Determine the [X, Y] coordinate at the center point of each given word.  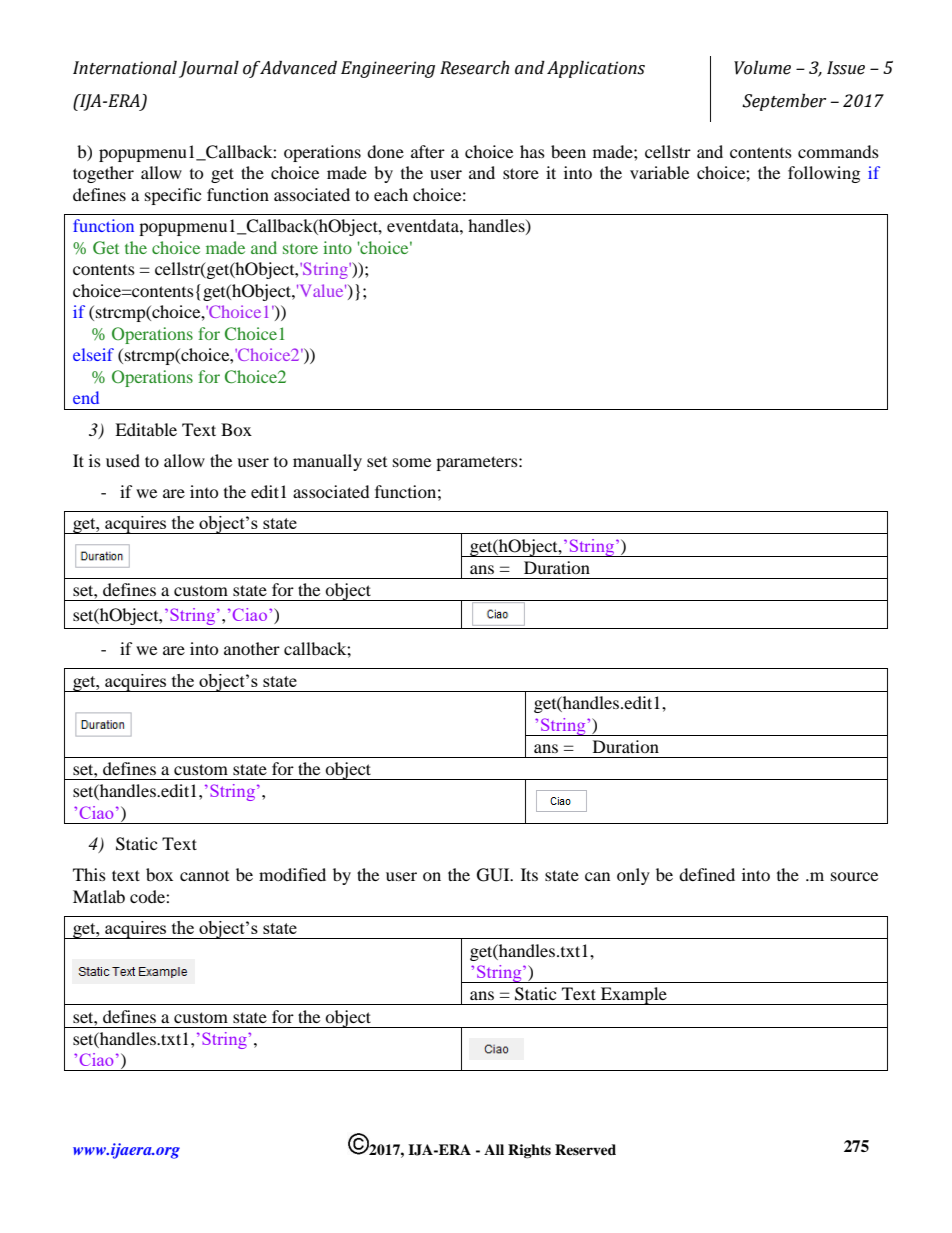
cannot [204, 876]
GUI [494, 875]
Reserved [585, 1149]
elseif [93, 354]
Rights [529, 1151]
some [412, 462]
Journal [209, 69]
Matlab [99, 896]
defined [707, 874]
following [824, 174]
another [252, 648]
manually [327, 462]
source [854, 876]
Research [474, 68]
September [784, 102]
